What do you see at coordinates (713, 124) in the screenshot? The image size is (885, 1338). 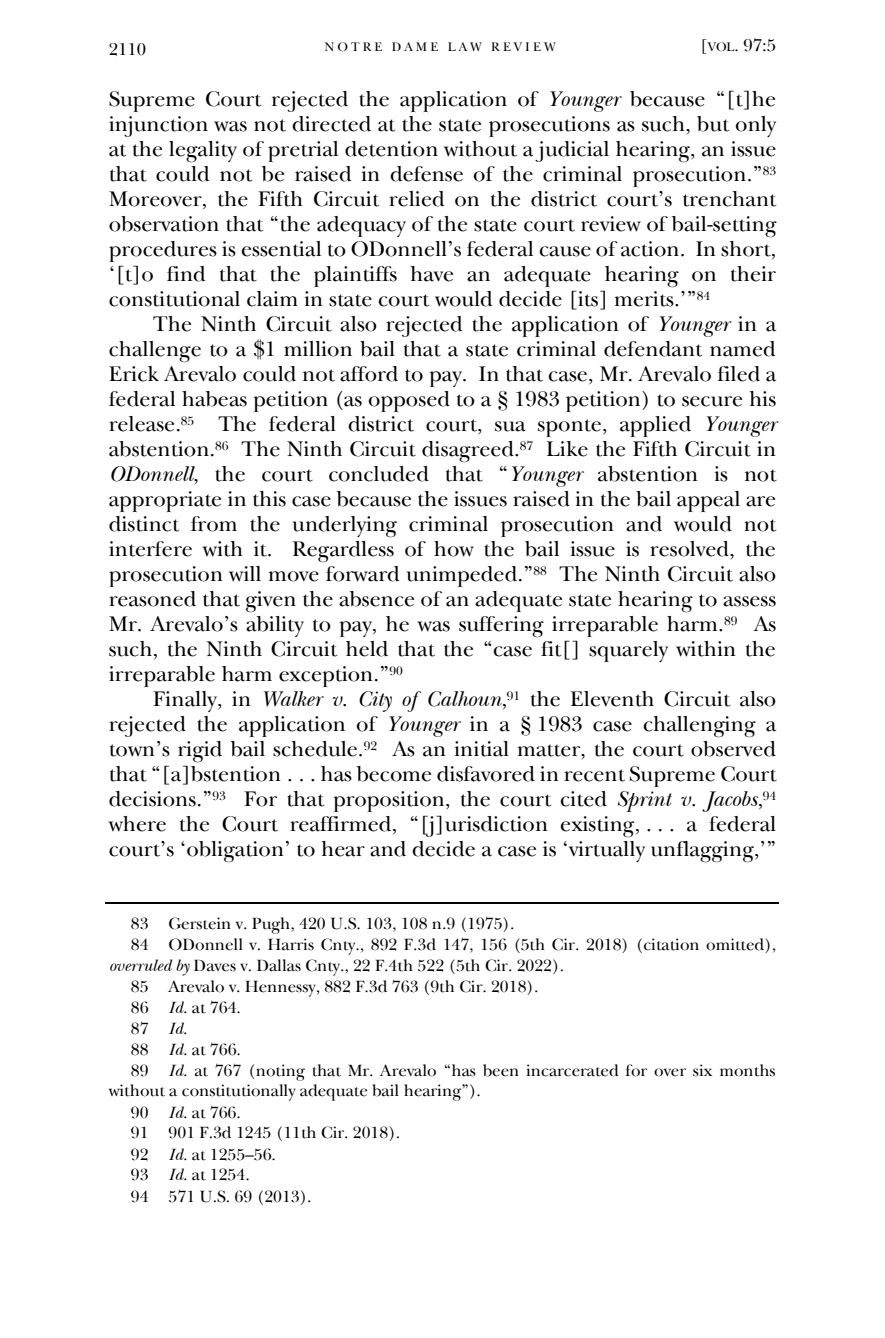 I see `but` at bounding box center [713, 124].
